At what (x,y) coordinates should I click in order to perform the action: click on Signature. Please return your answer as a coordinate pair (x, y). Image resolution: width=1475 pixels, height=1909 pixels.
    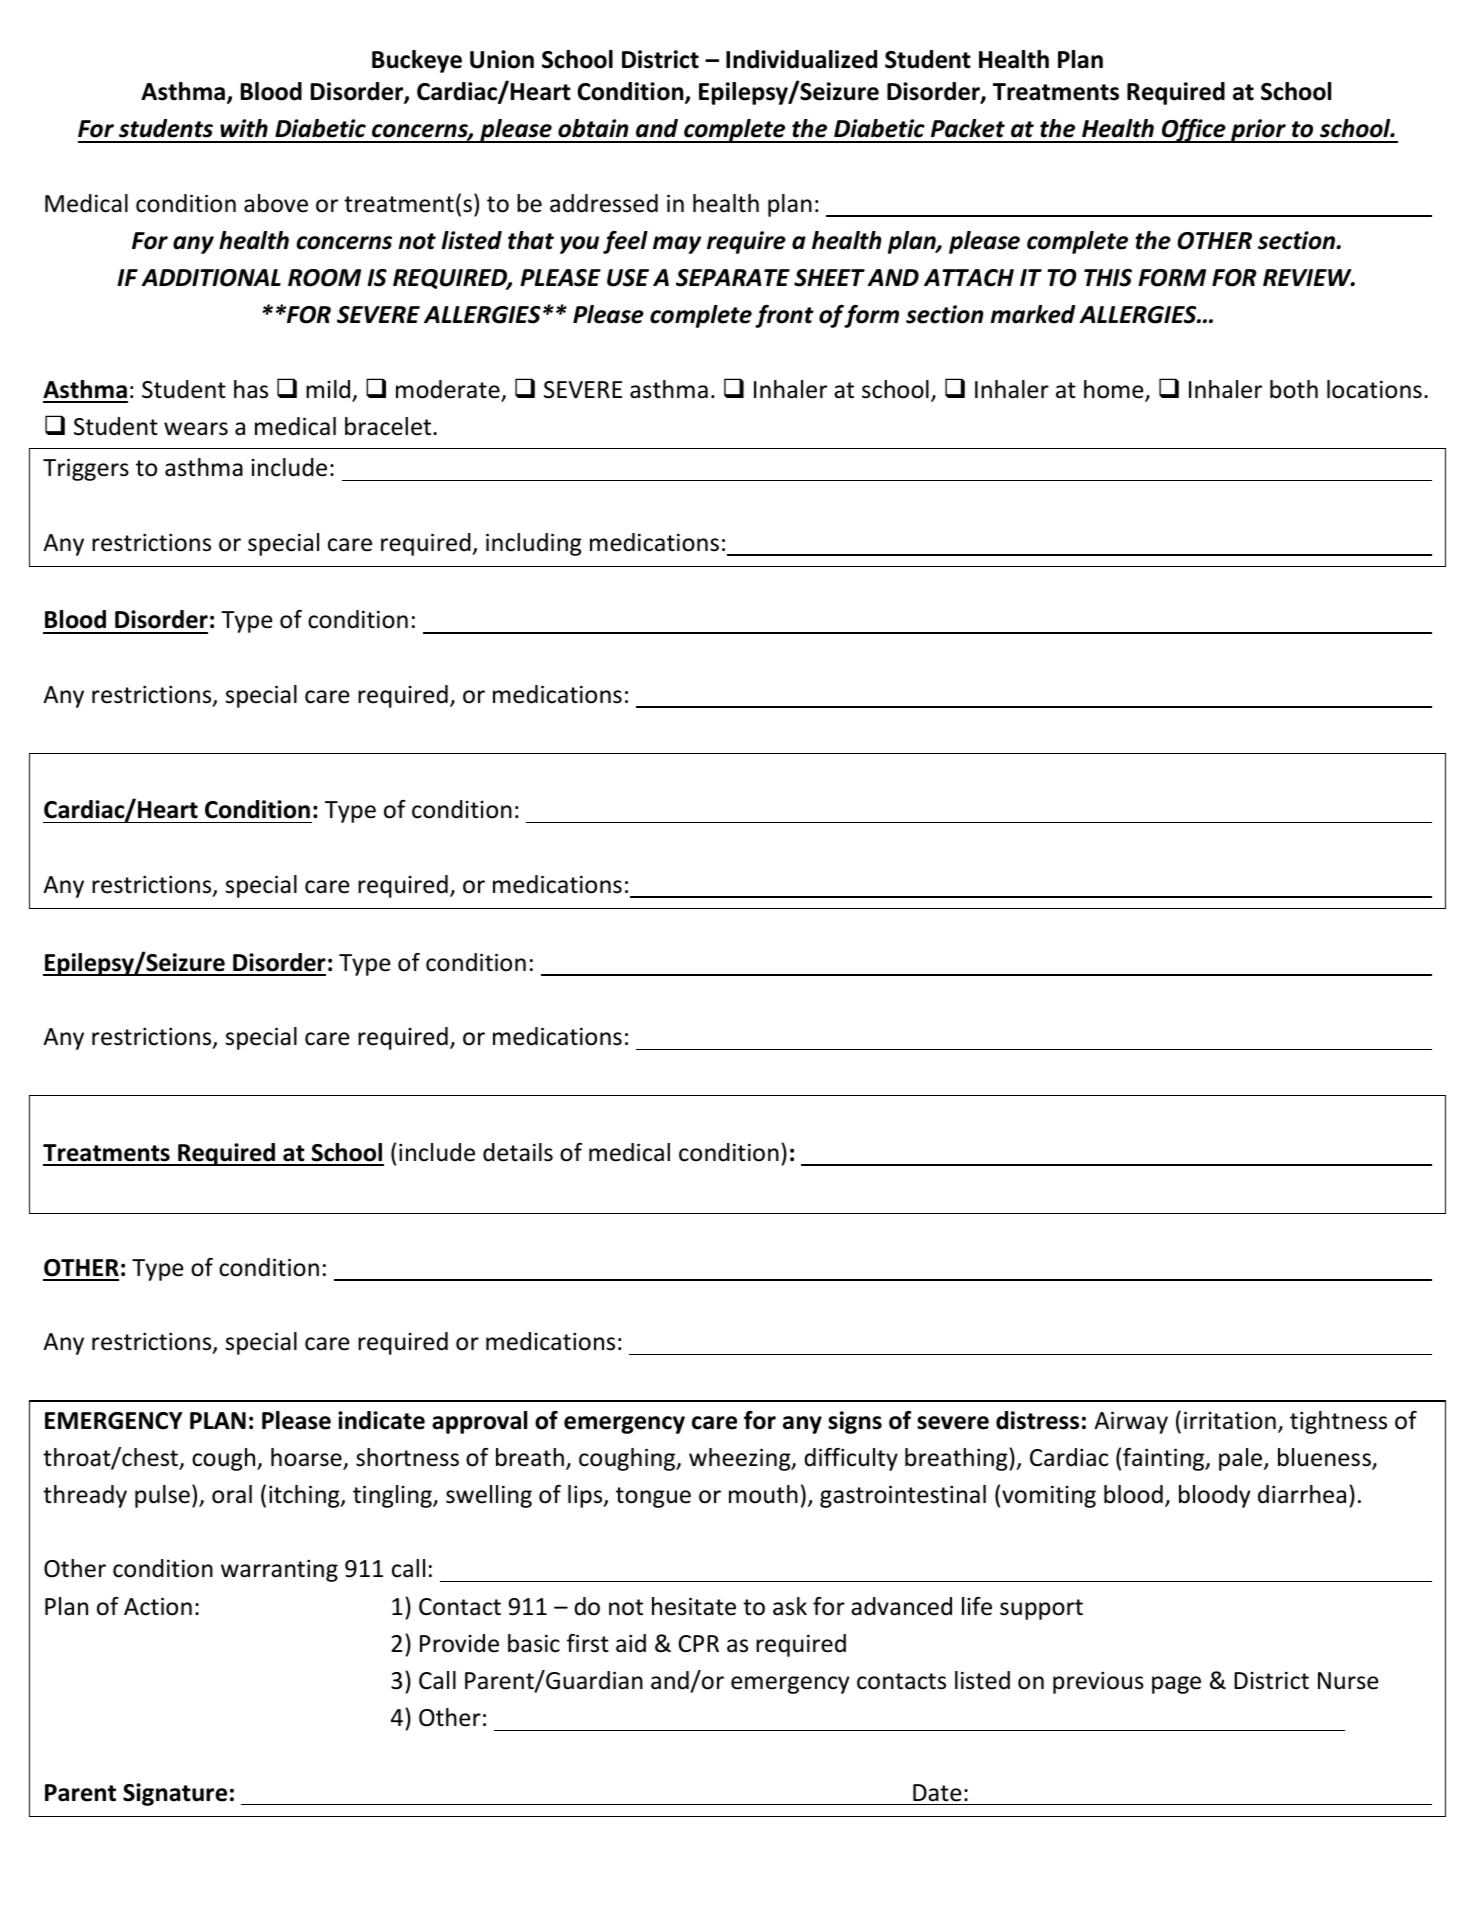
    Looking at the image, I should click on (175, 1794).
